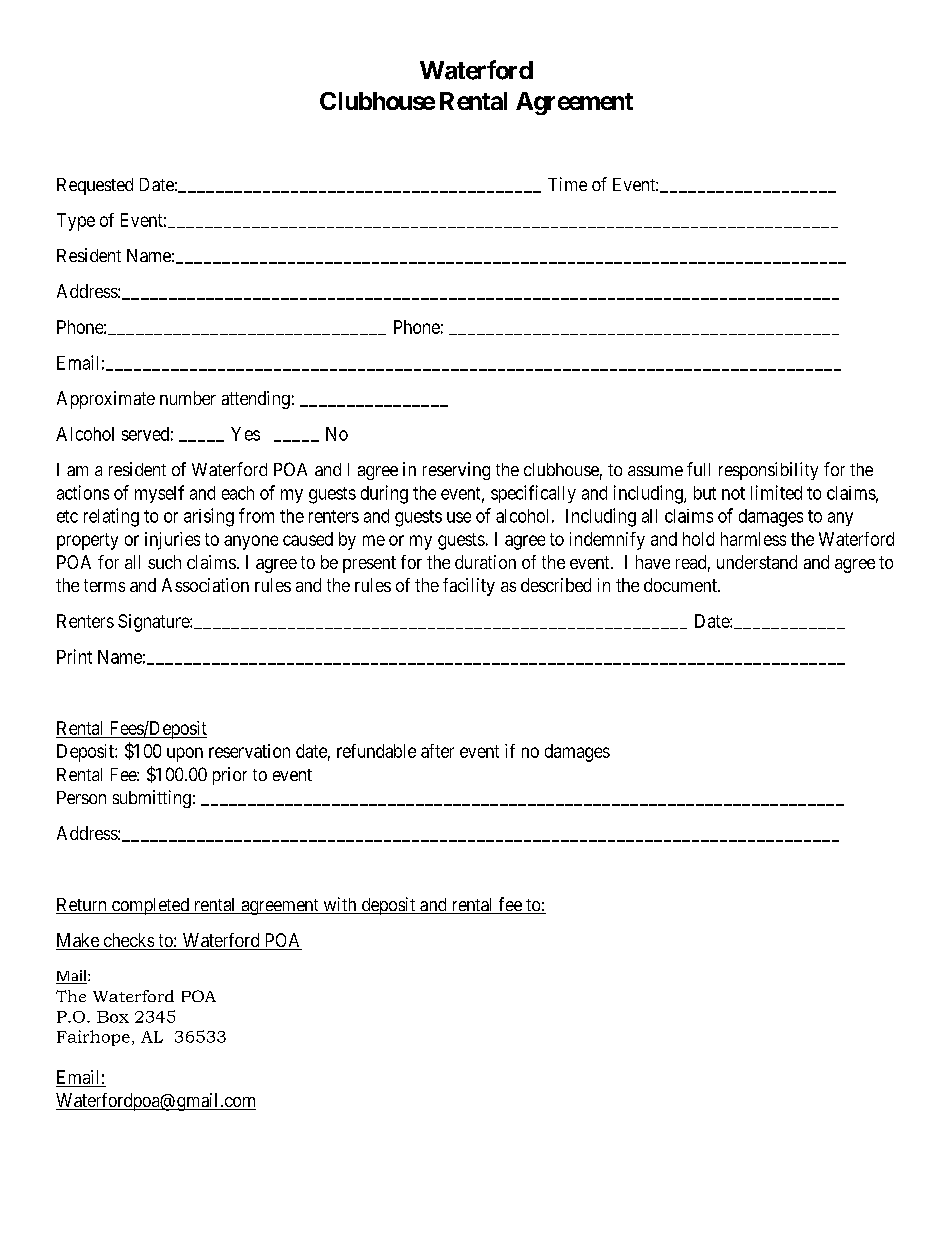  What do you see at coordinates (469, 587) in the document?
I see `facility` at bounding box center [469, 587].
